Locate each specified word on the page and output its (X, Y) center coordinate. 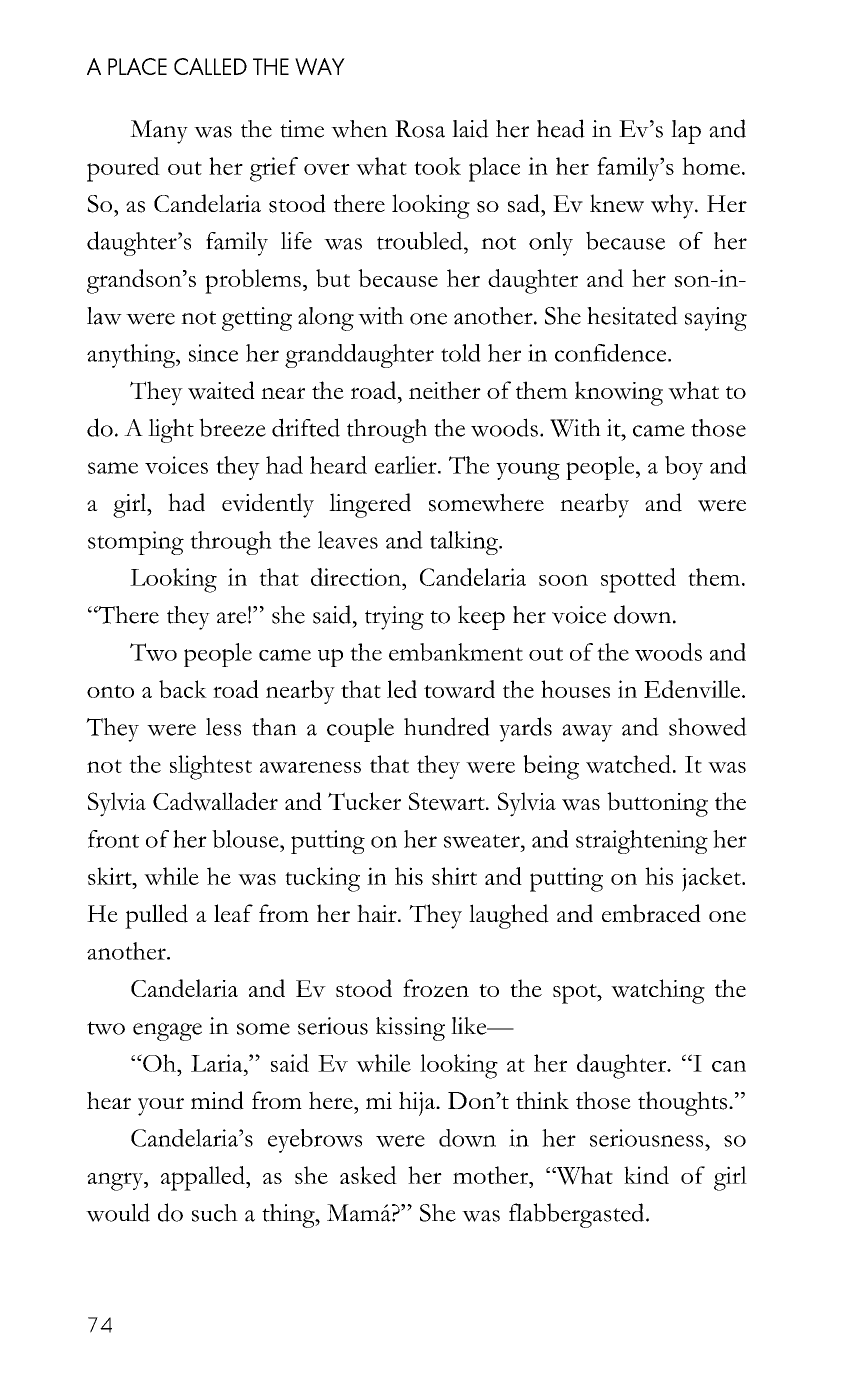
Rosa (420, 129)
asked (368, 1175)
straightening (642, 842)
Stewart (448, 801)
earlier (407, 465)
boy (684, 468)
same (113, 468)
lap (686, 132)
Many (159, 132)
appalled (204, 1178)
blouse (246, 839)
